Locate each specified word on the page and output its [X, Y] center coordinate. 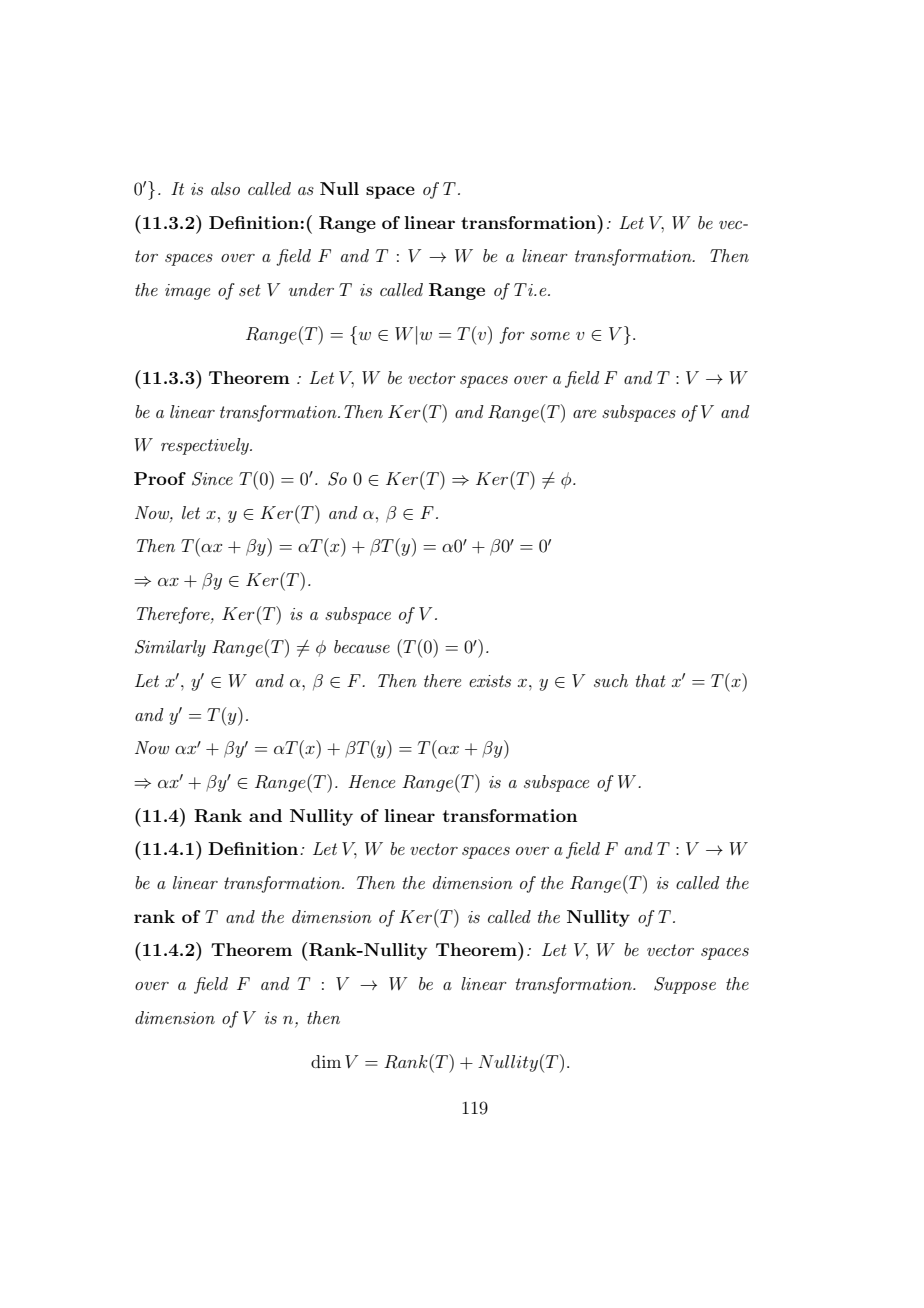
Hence [371, 781]
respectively [206, 446]
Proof [160, 478]
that [651, 680]
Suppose [685, 985]
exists [490, 681]
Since [212, 479]
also [225, 188]
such [611, 680]
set [250, 290]
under [311, 289]
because [362, 646]
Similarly [170, 648]
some [550, 336]
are [584, 414]
